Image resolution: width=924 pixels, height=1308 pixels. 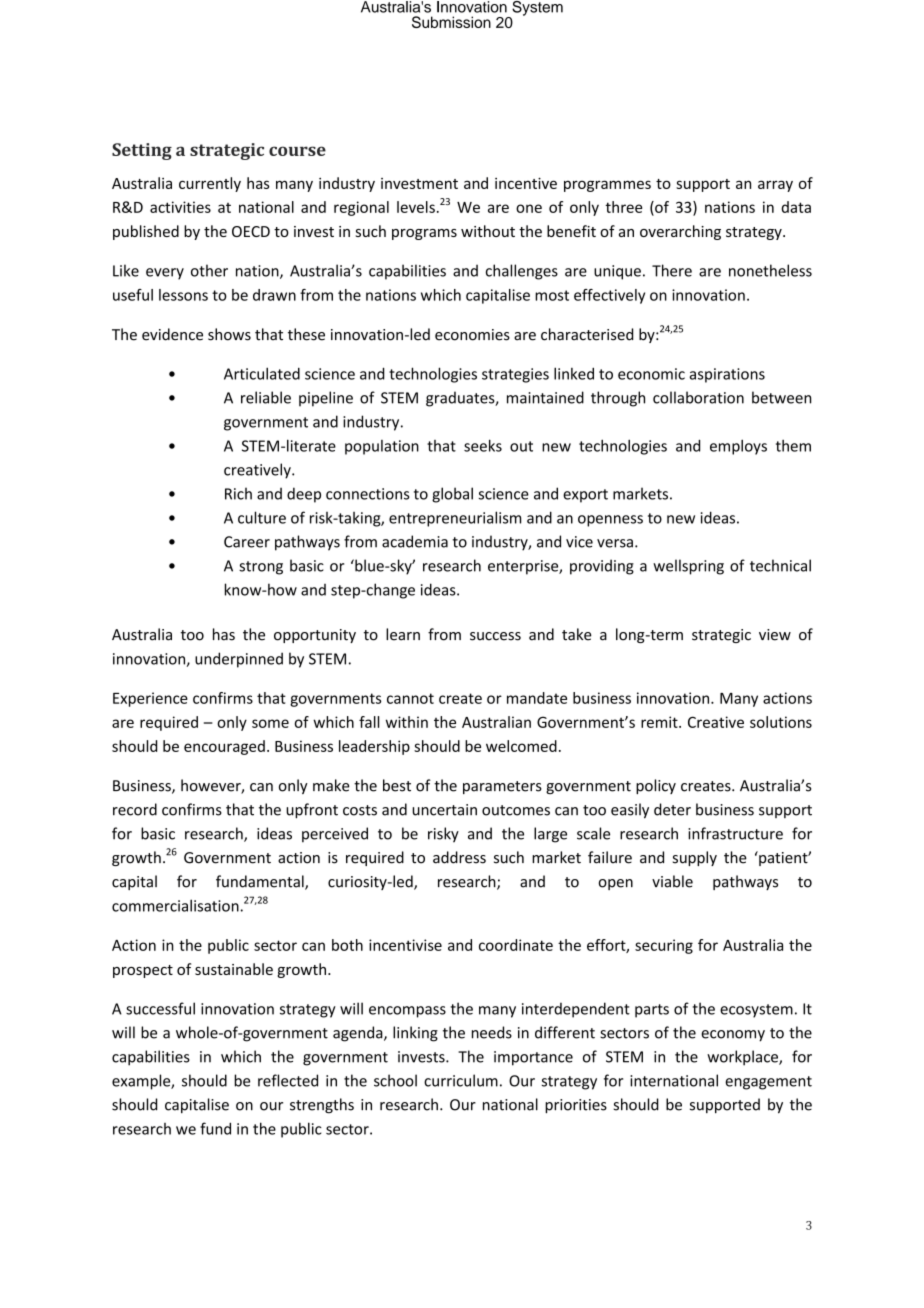 What do you see at coordinates (451, 22) in the screenshot?
I see `Submission` at bounding box center [451, 22].
